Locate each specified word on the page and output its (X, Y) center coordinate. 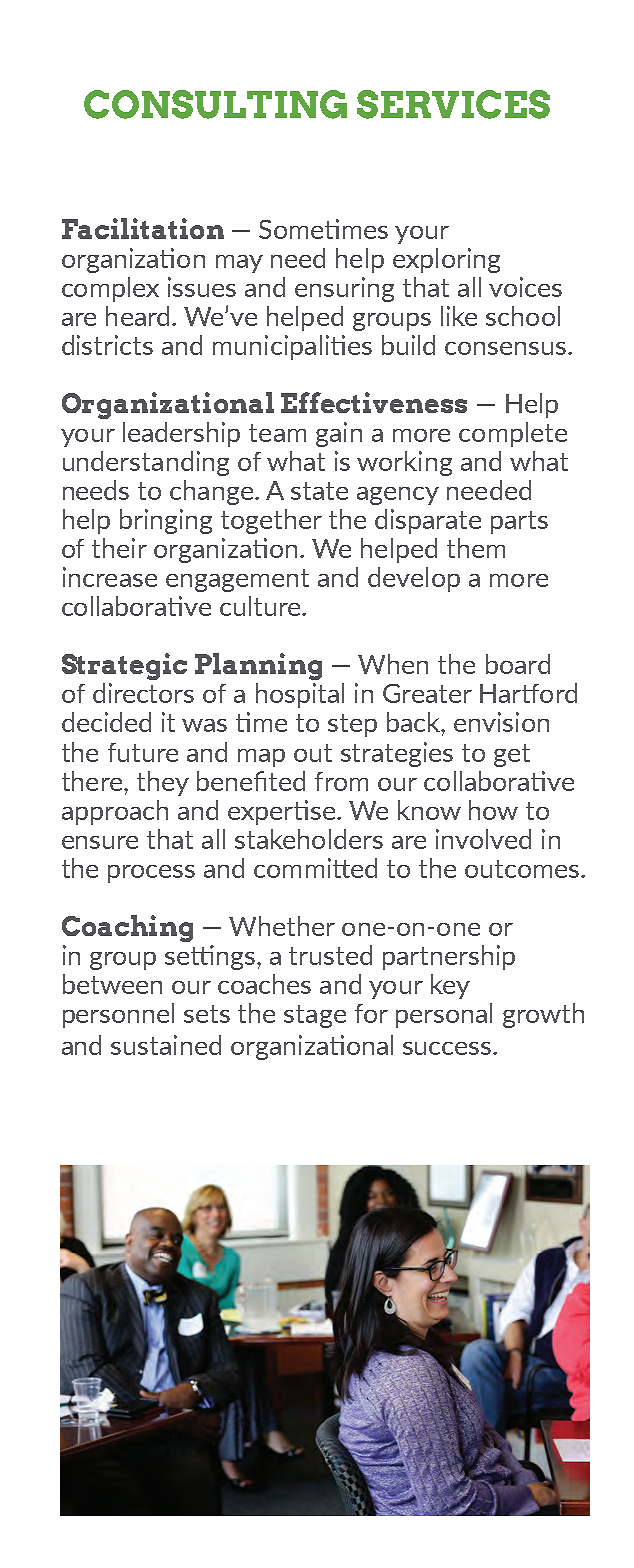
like (459, 316)
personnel (118, 1015)
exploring (446, 260)
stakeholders (309, 839)
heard (137, 316)
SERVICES (453, 104)
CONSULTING (215, 104)
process (151, 874)
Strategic (124, 666)
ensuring (344, 289)
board (518, 664)
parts (519, 522)
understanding (146, 463)
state (319, 491)
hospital (300, 695)
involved (483, 839)
